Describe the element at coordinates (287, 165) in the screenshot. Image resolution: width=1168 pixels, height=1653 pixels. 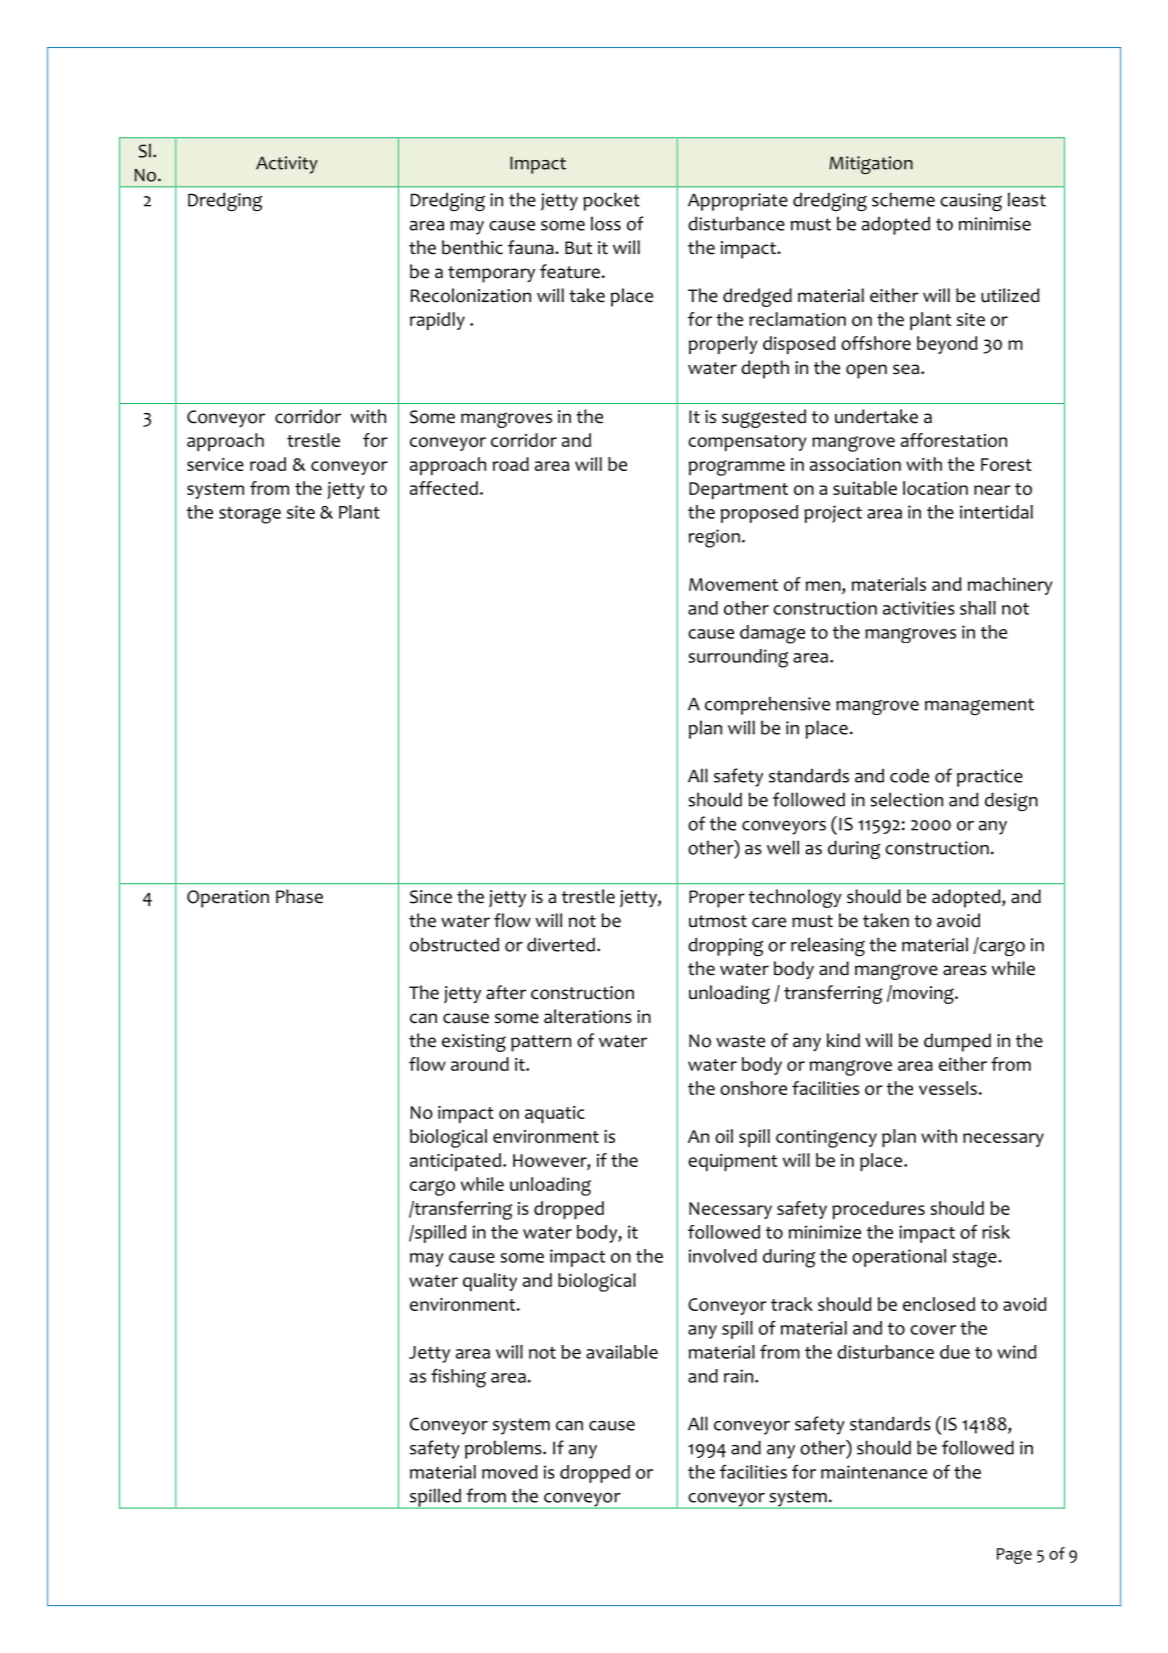
I see `Activity` at that location.
